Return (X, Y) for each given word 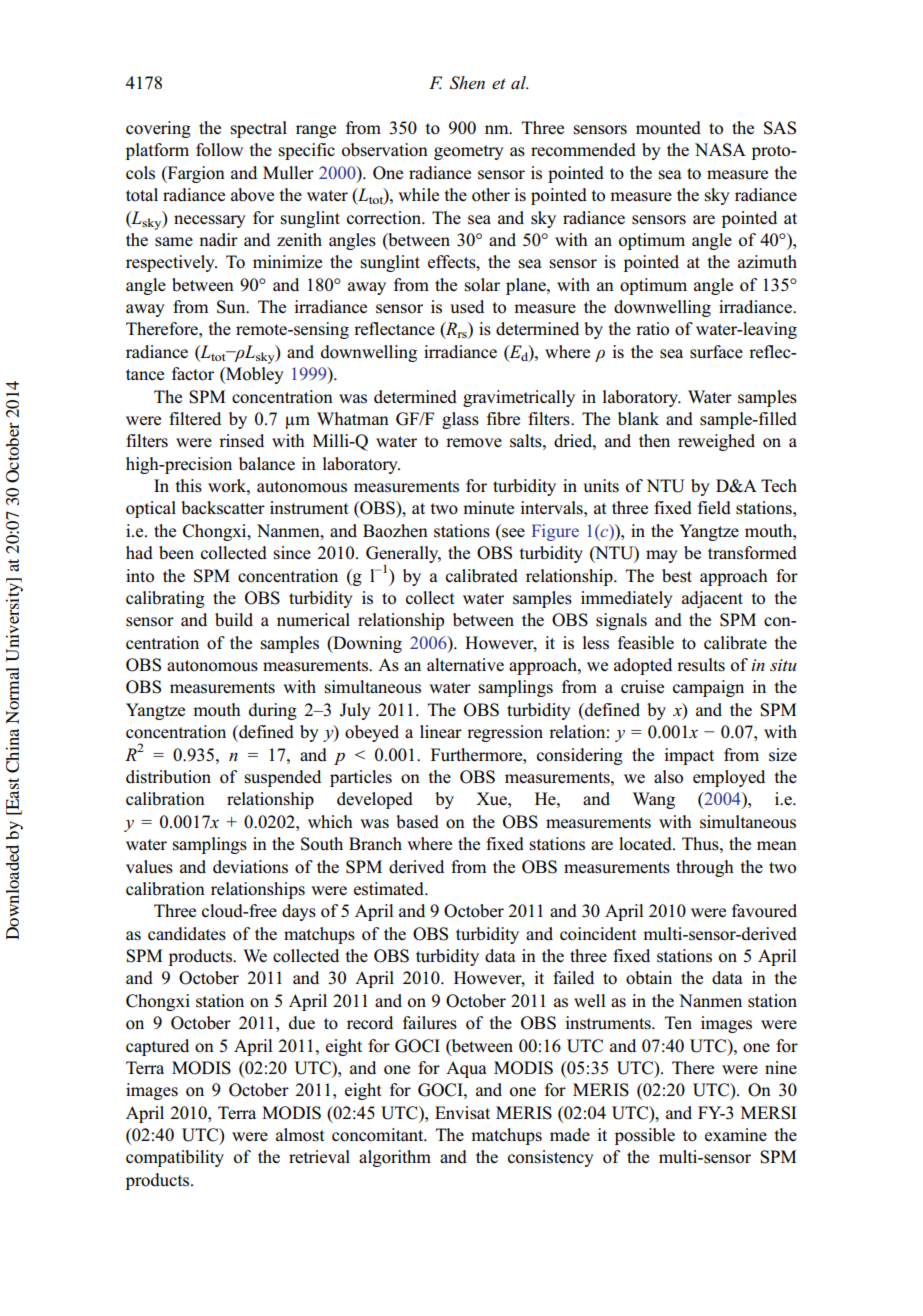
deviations (250, 867)
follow (219, 150)
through (705, 868)
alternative (465, 665)
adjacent (712, 599)
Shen (467, 83)
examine (736, 1135)
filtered (195, 419)
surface (716, 352)
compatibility (175, 1158)
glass (460, 420)
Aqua (466, 1069)
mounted (668, 128)
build (234, 620)
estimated (390, 889)
